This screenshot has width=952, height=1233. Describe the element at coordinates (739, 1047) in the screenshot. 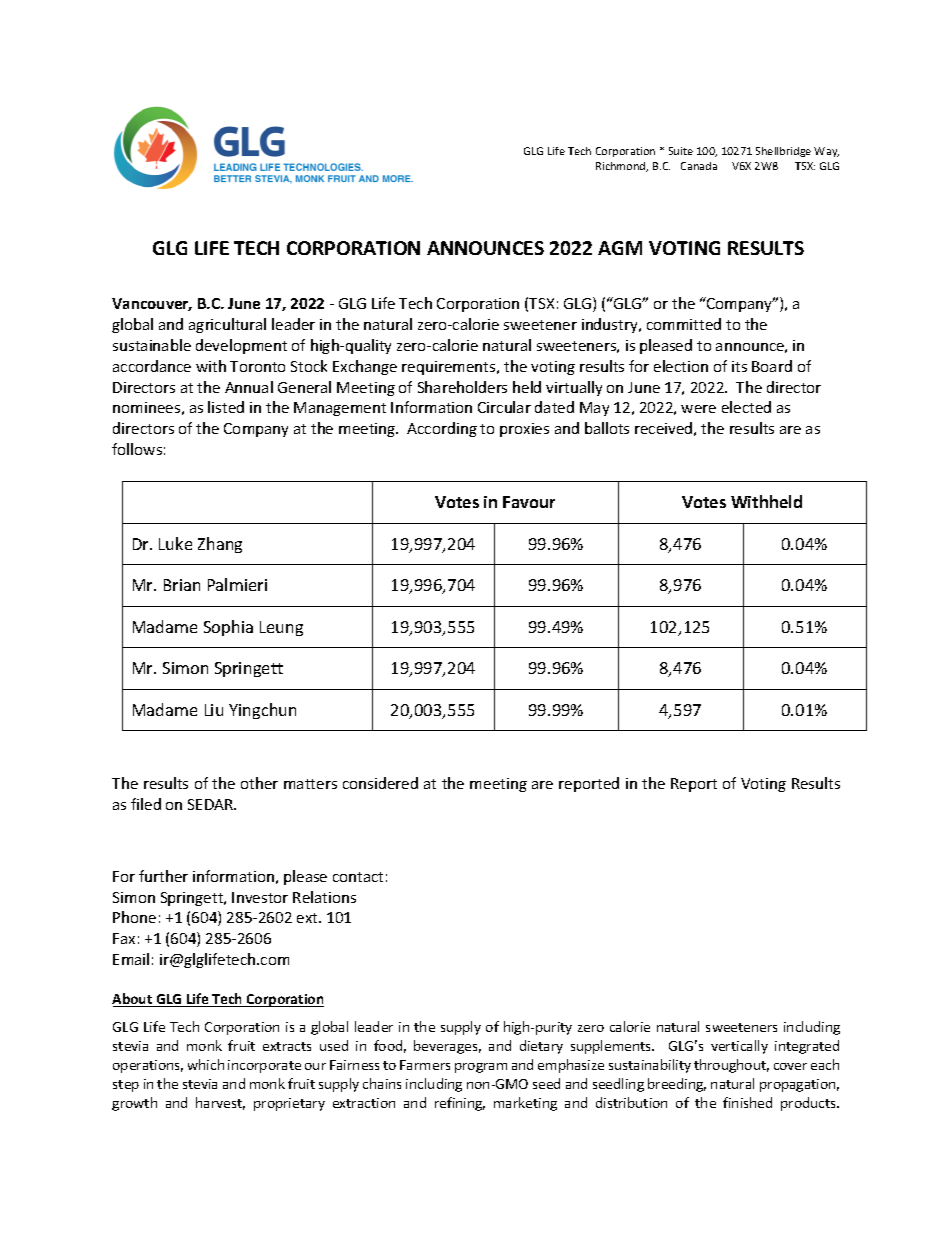

I see `vertically` at that location.
